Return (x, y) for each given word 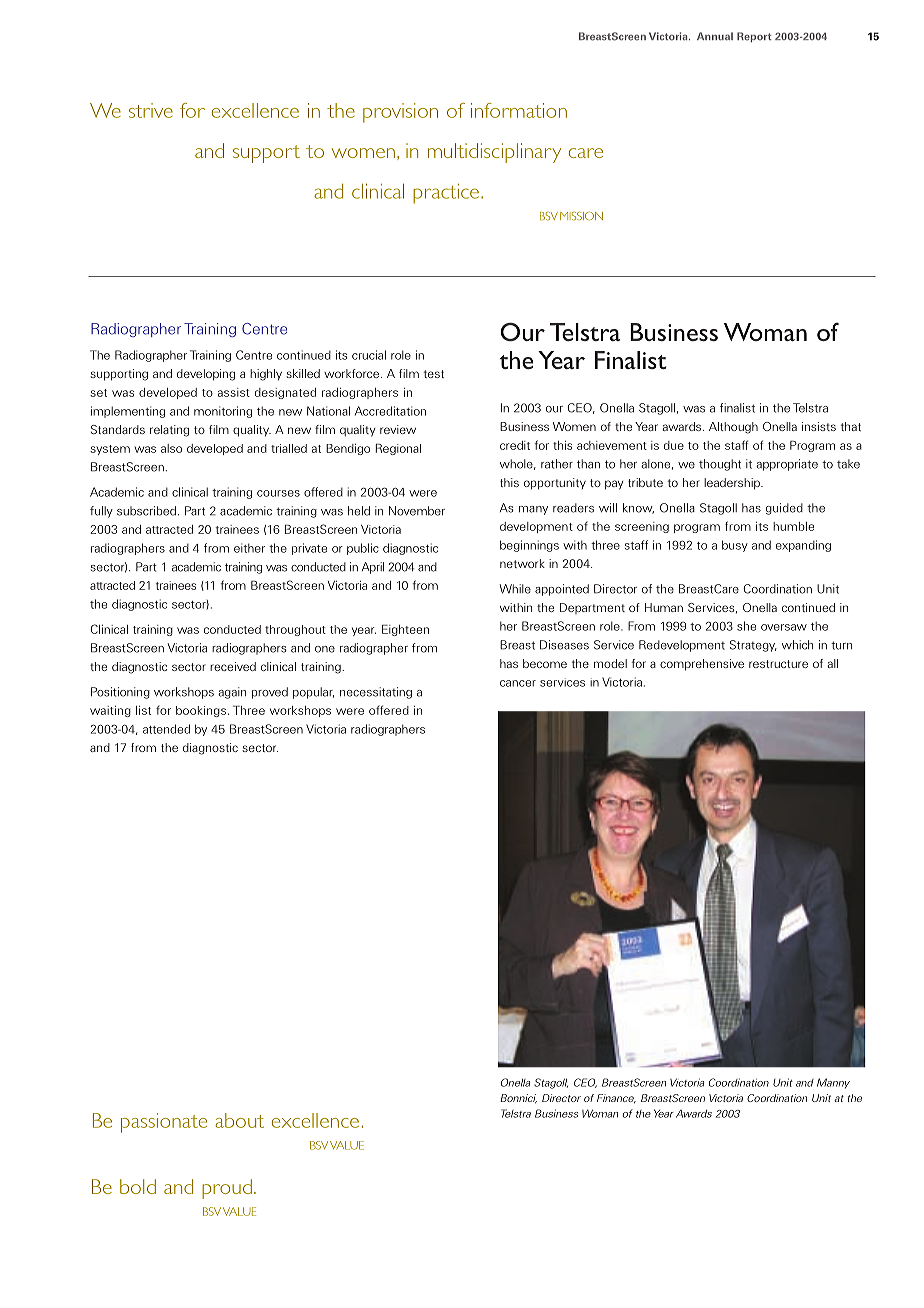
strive (151, 110)
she (746, 626)
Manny (833, 1083)
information (519, 110)
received (233, 666)
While (515, 589)
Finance (616, 1098)
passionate (164, 1123)
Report (754, 37)
